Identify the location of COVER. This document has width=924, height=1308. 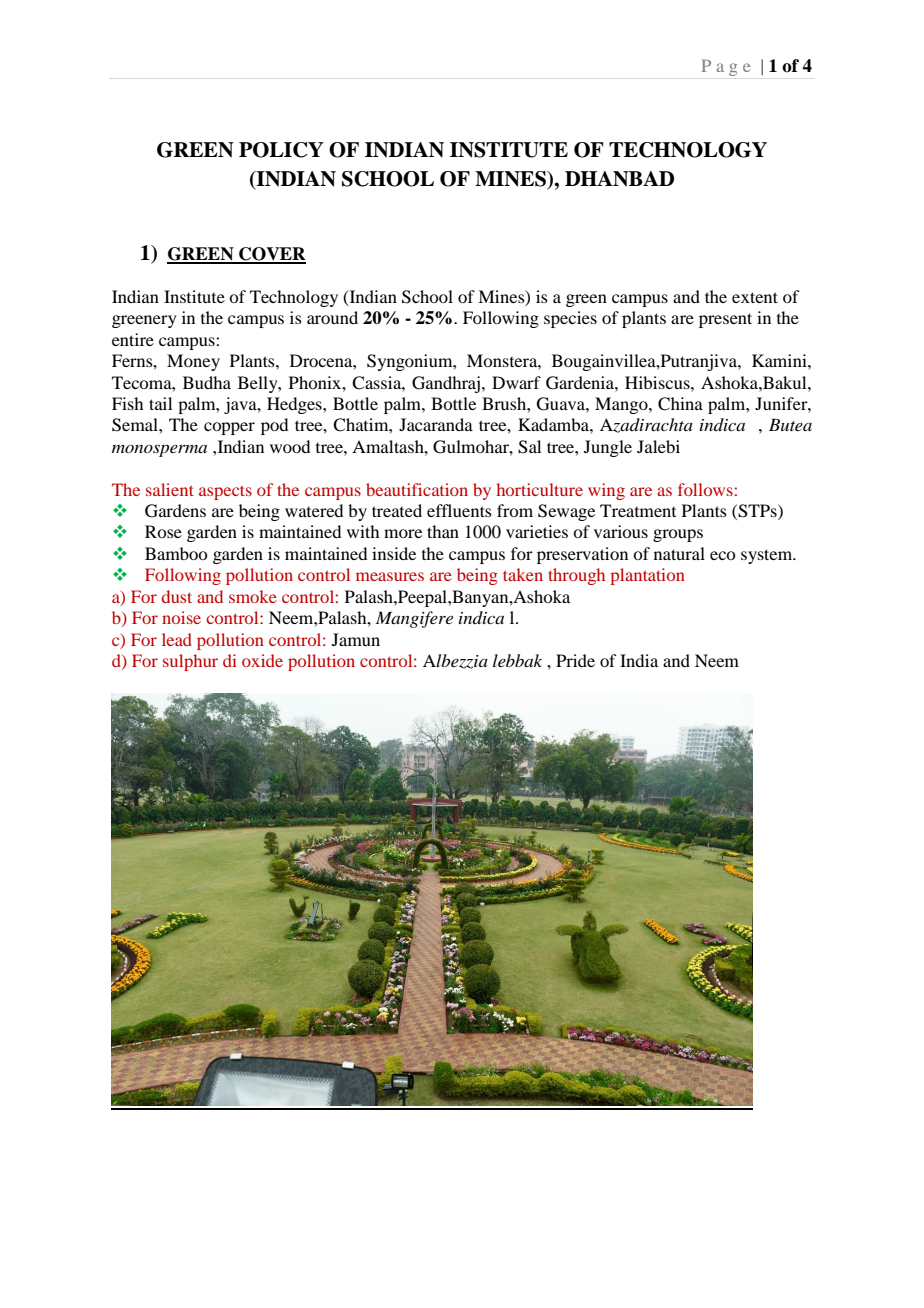
(271, 255).
